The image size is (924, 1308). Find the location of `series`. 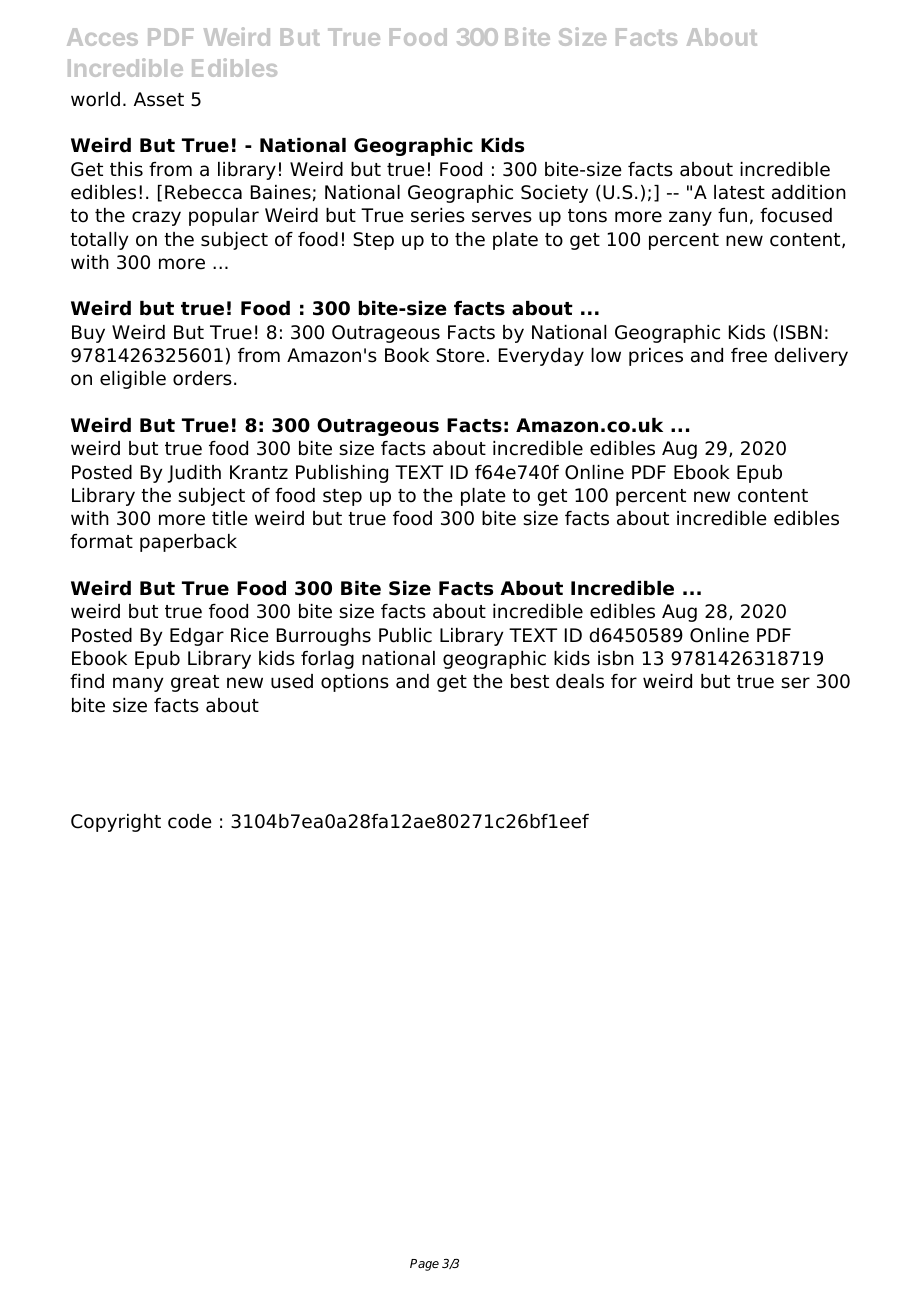

series is located at coordinates (438, 215).
